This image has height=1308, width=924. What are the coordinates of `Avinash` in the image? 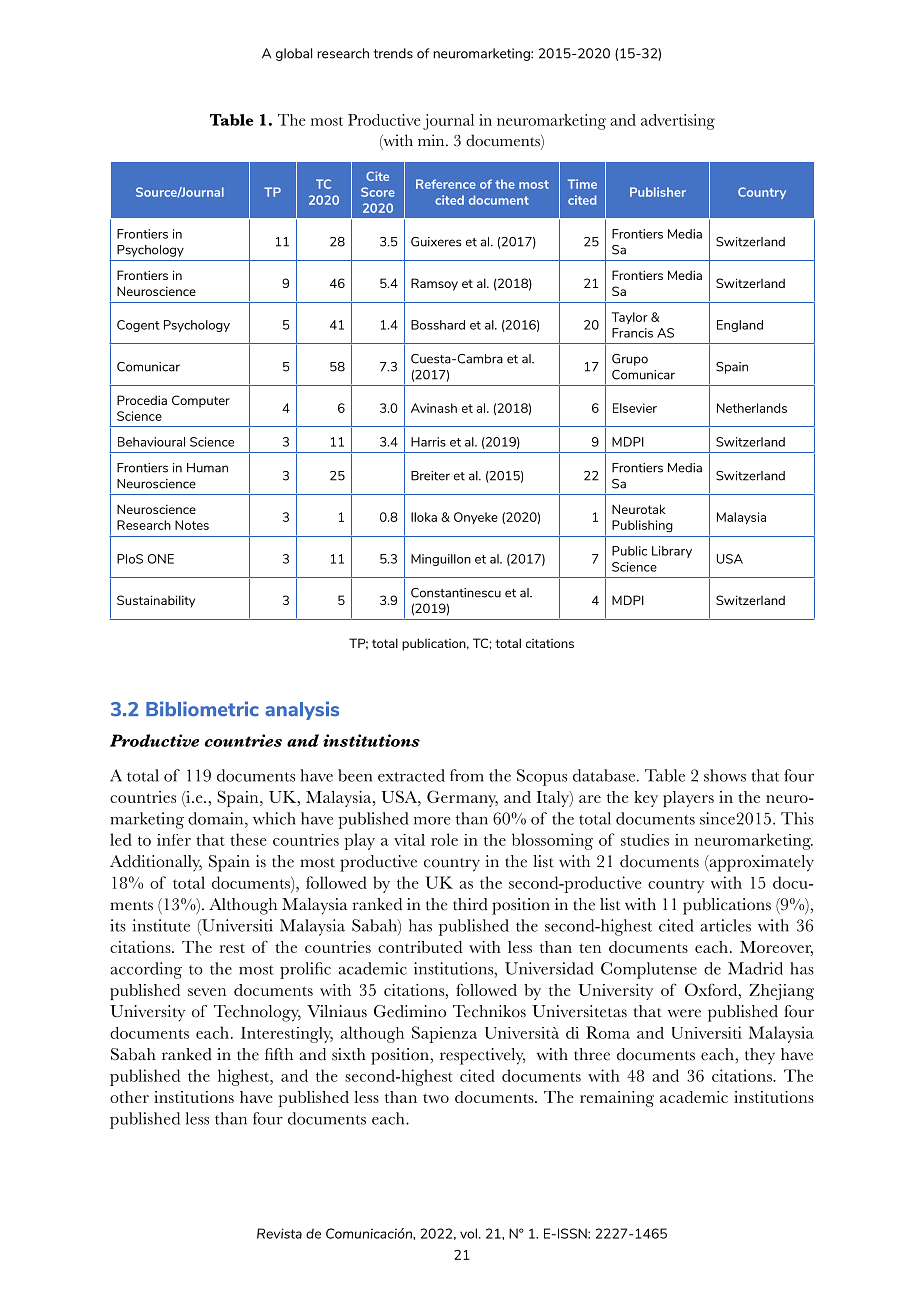 It's located at (434, 408).
